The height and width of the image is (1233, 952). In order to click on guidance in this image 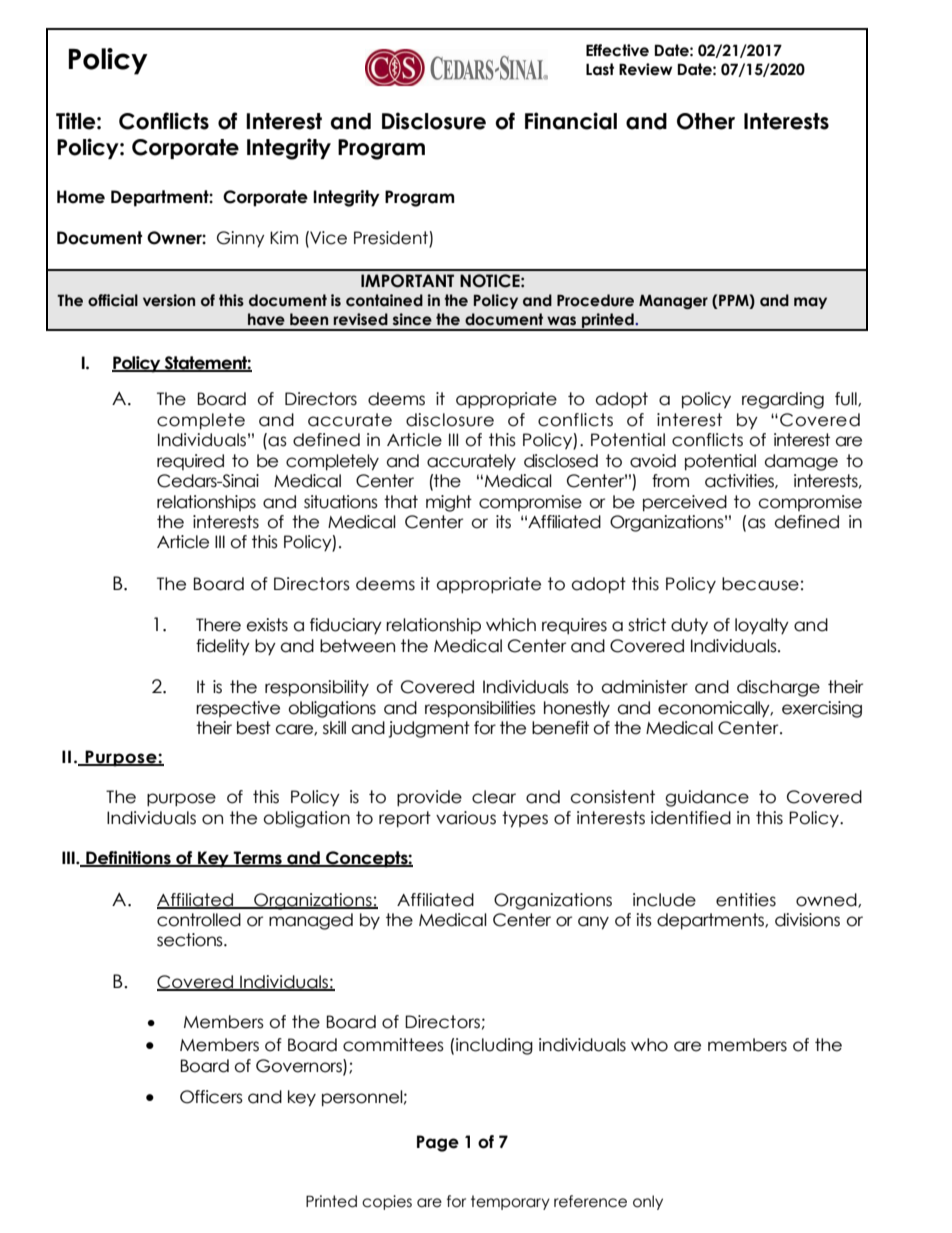, I will do `click(707, 798)`.
